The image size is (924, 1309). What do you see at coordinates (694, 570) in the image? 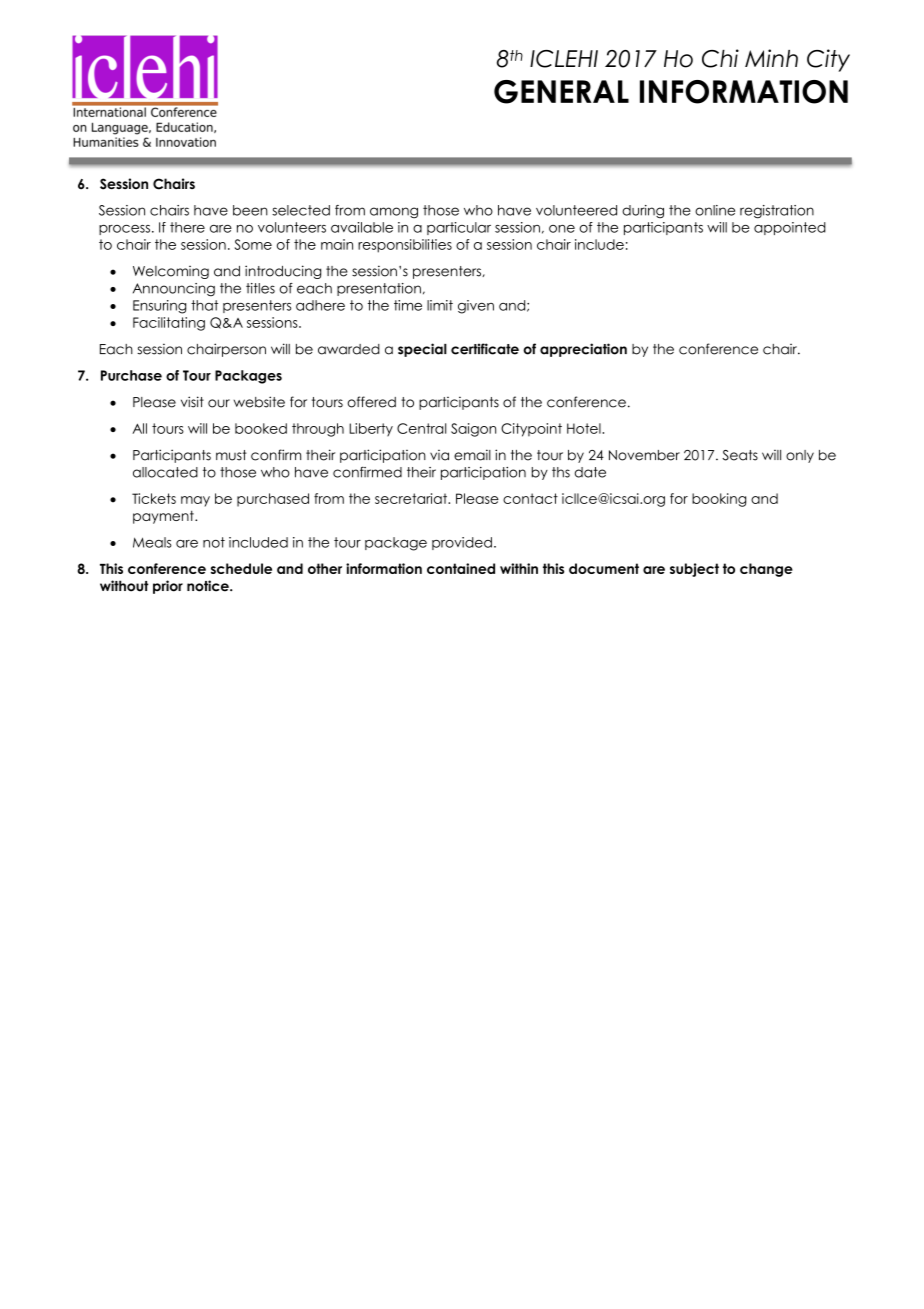
I see `subject` at bounding box center [694, 570].
